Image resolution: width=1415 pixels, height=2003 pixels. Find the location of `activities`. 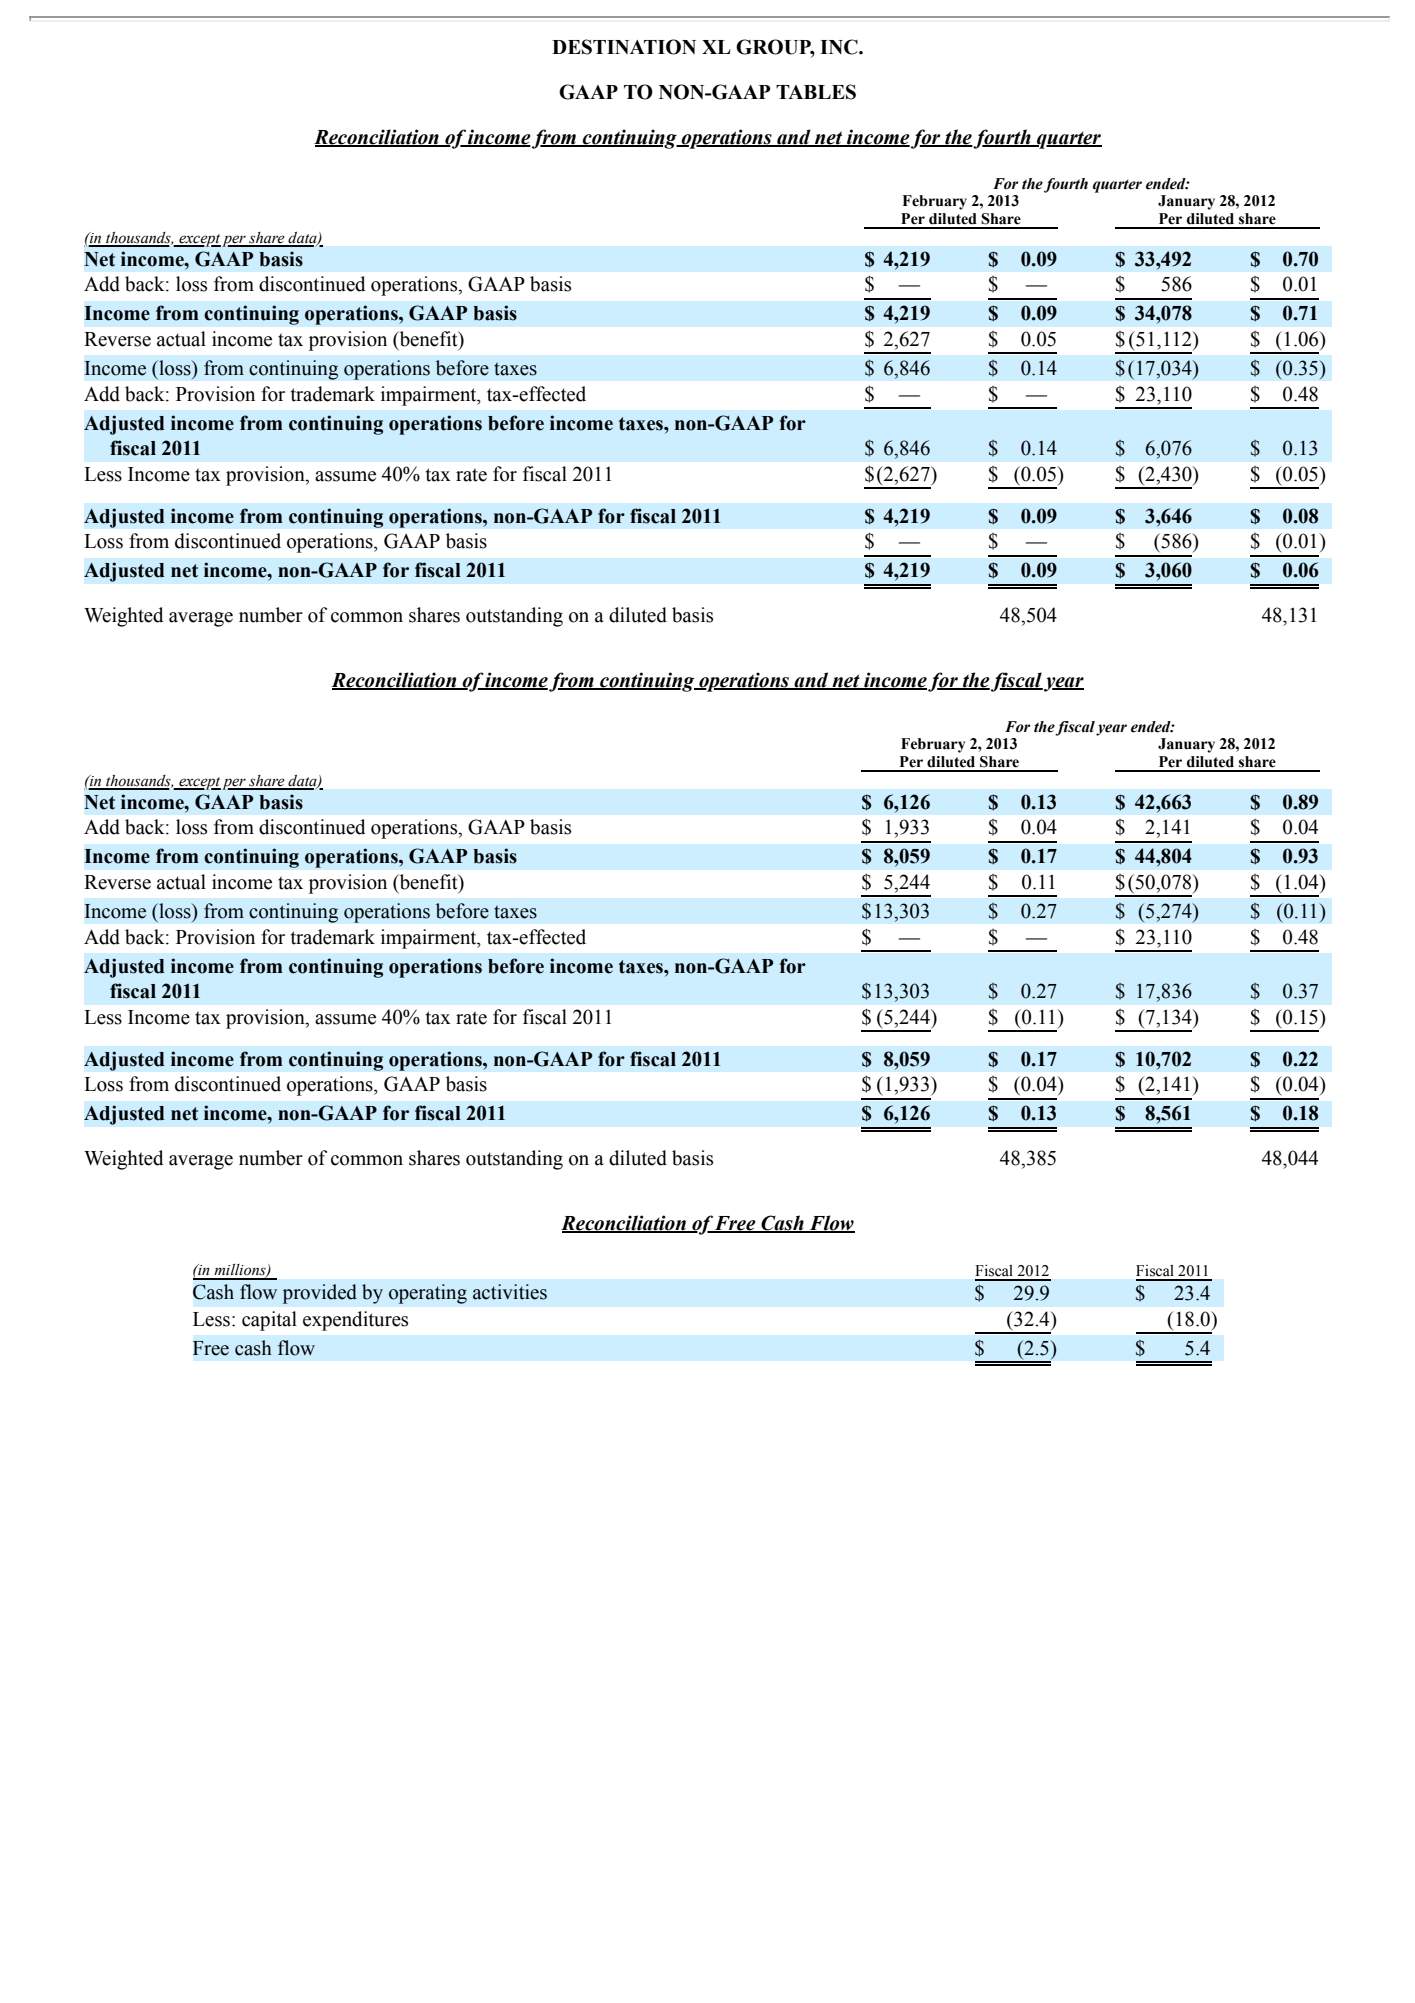

activities is located at coordinates (510, 1292).
